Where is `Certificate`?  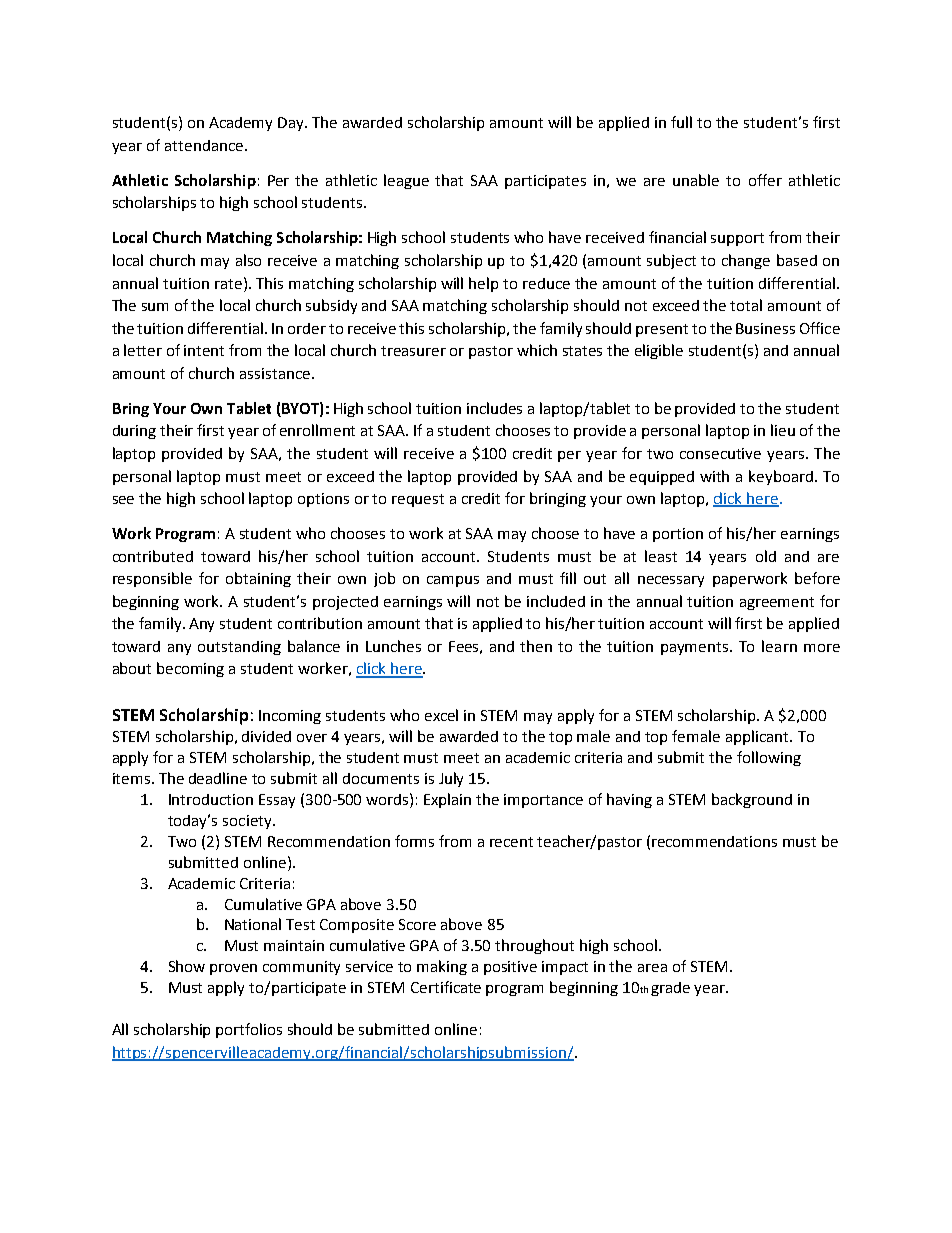 Certificate is located at coordinates (446, 987).
